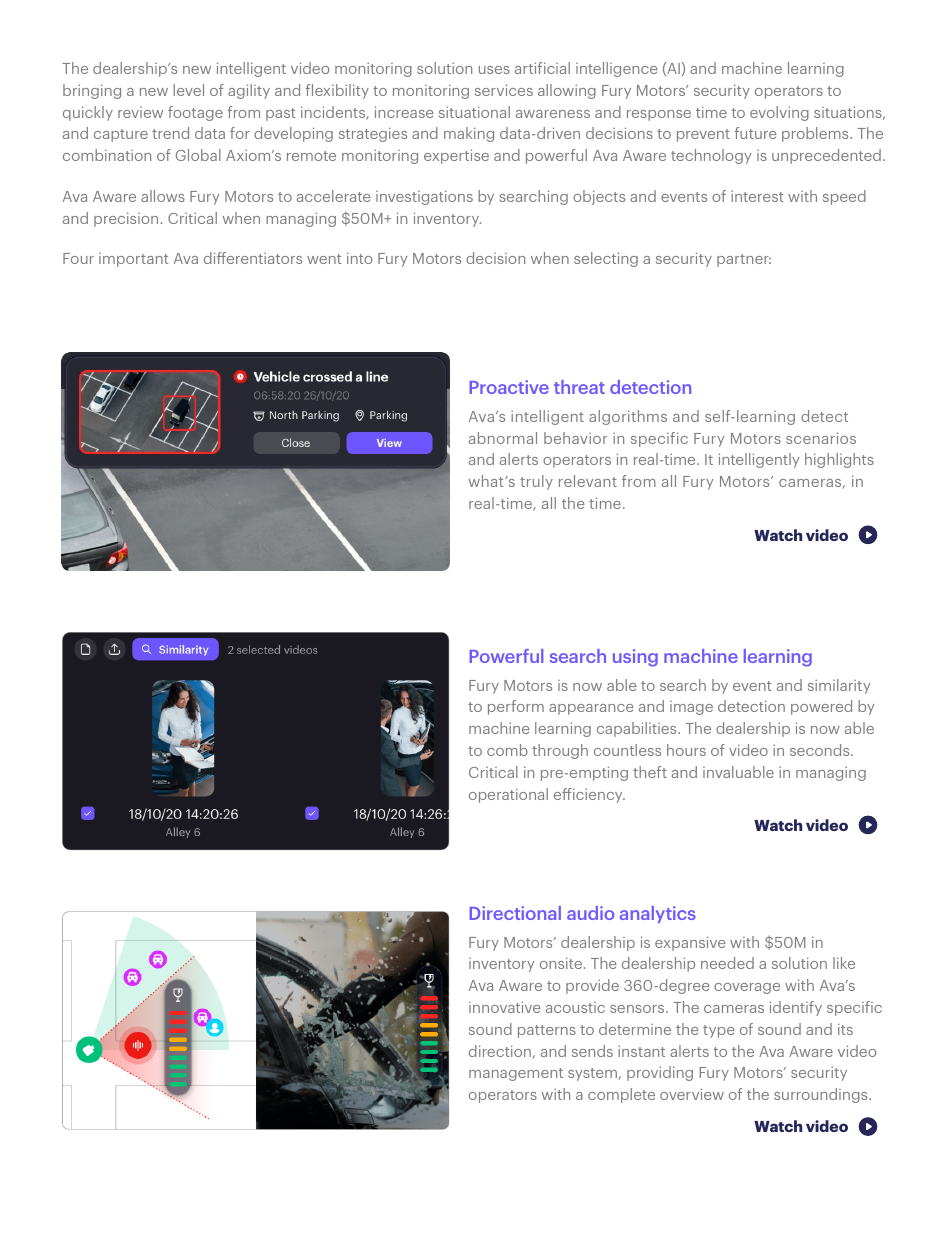  Describe the element at coordinates (516, 707) in the screenshot. I see `perform` at that location.
